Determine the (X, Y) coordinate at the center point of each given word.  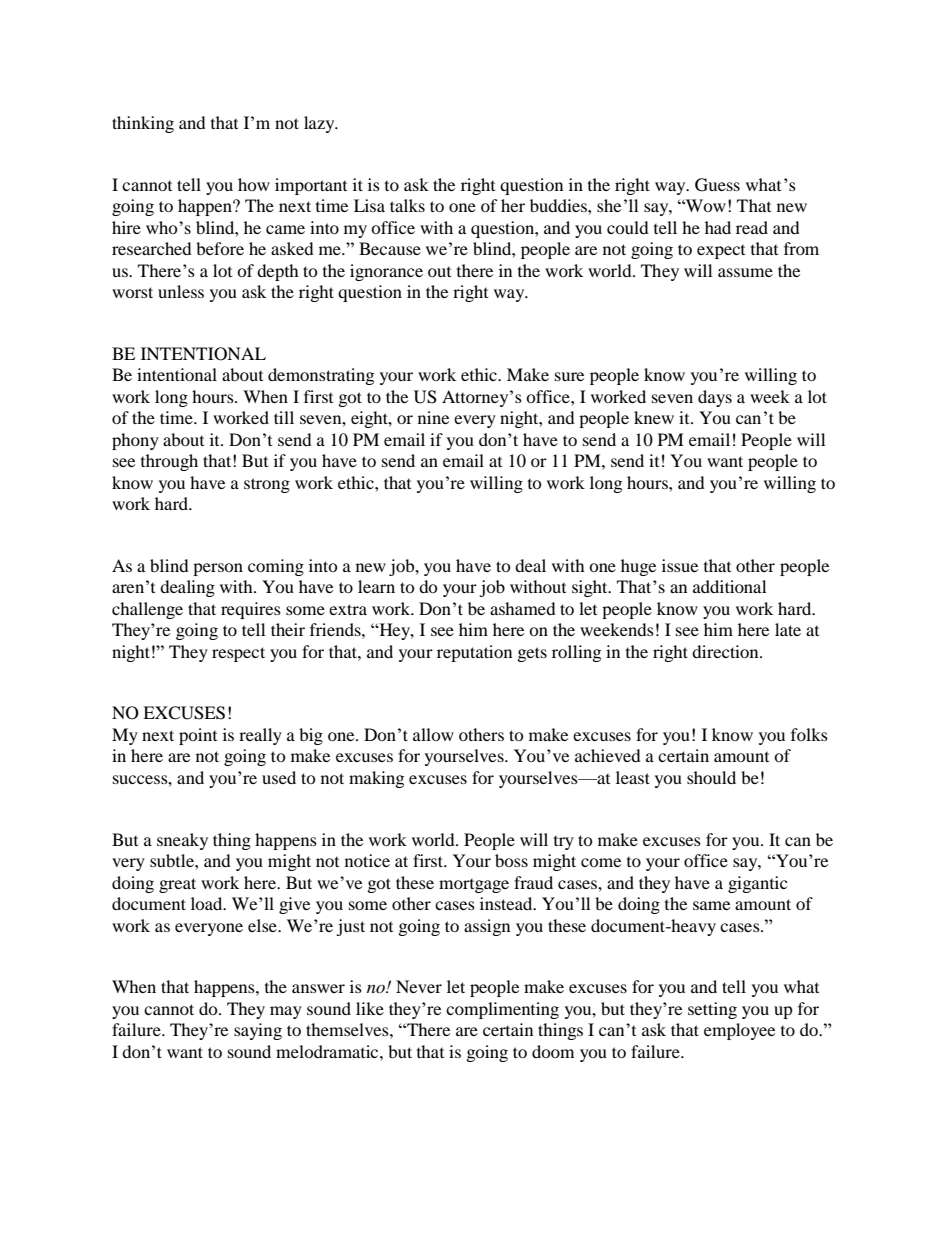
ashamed (523, 608)
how (254, 184)
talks (407, 205)
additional (729, 586)
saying (258, 1031)
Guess (717, 185)
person (218, 569)
